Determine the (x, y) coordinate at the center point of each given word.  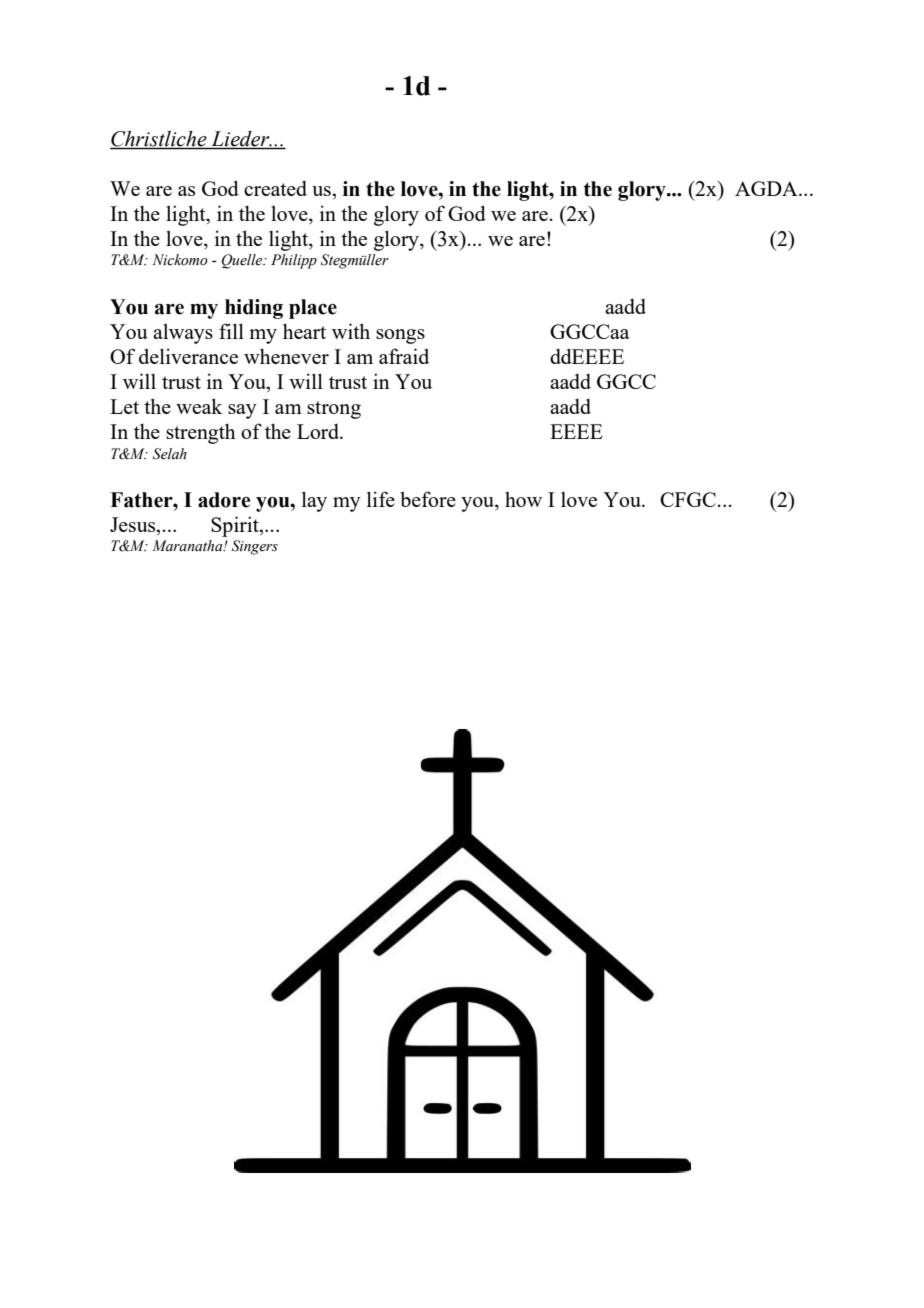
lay (314, 501)
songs (400, 336)
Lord (319, 431)
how (523, 499)
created (275, 188)
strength (201, 433)
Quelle (243, 261)
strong (334, 410)
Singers (255, 547)
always (183, 333)
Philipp (294, 261)
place (313, 309)
